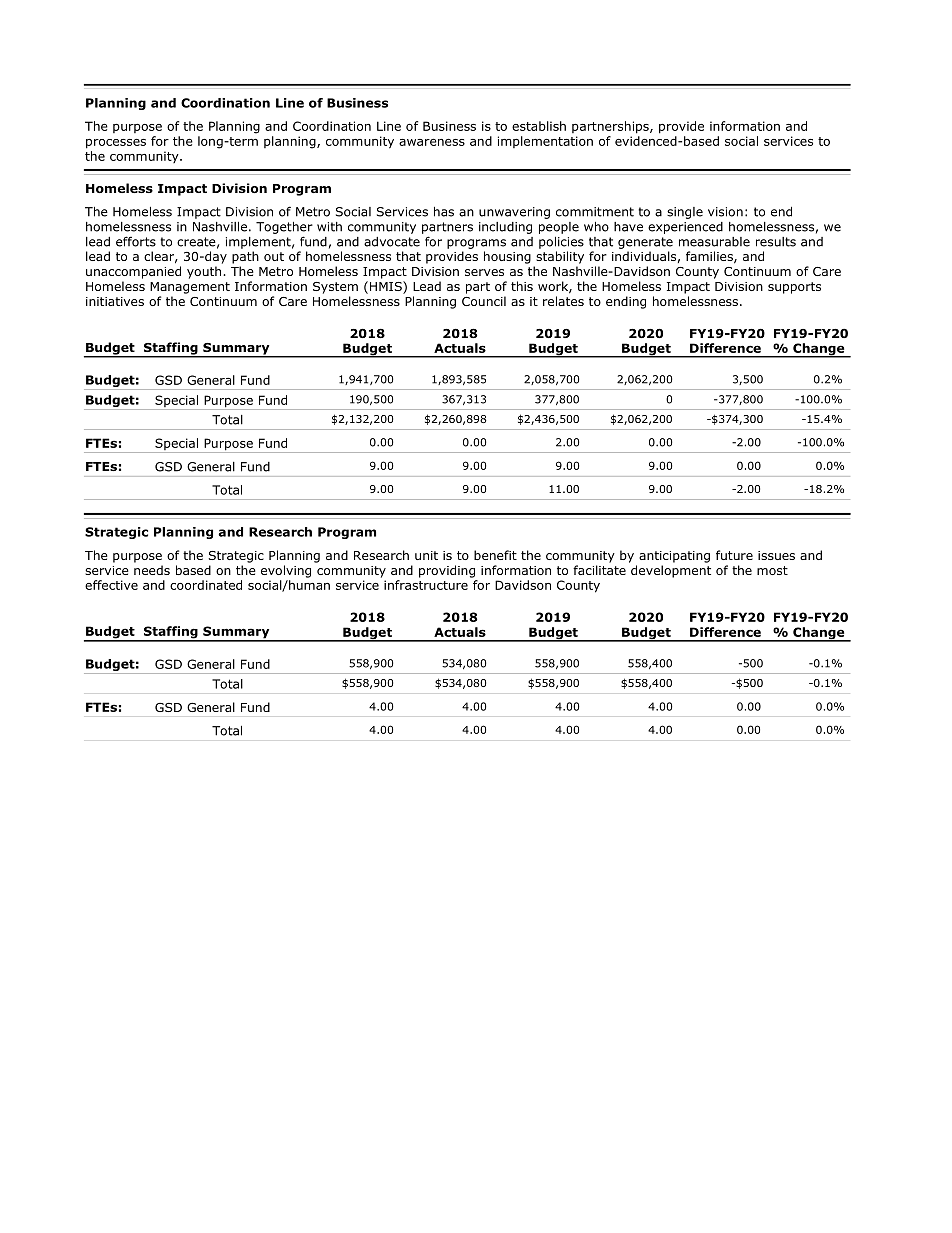 This screenshot has width=952, height=1233. I want to click on housing, so click(507, 257).
